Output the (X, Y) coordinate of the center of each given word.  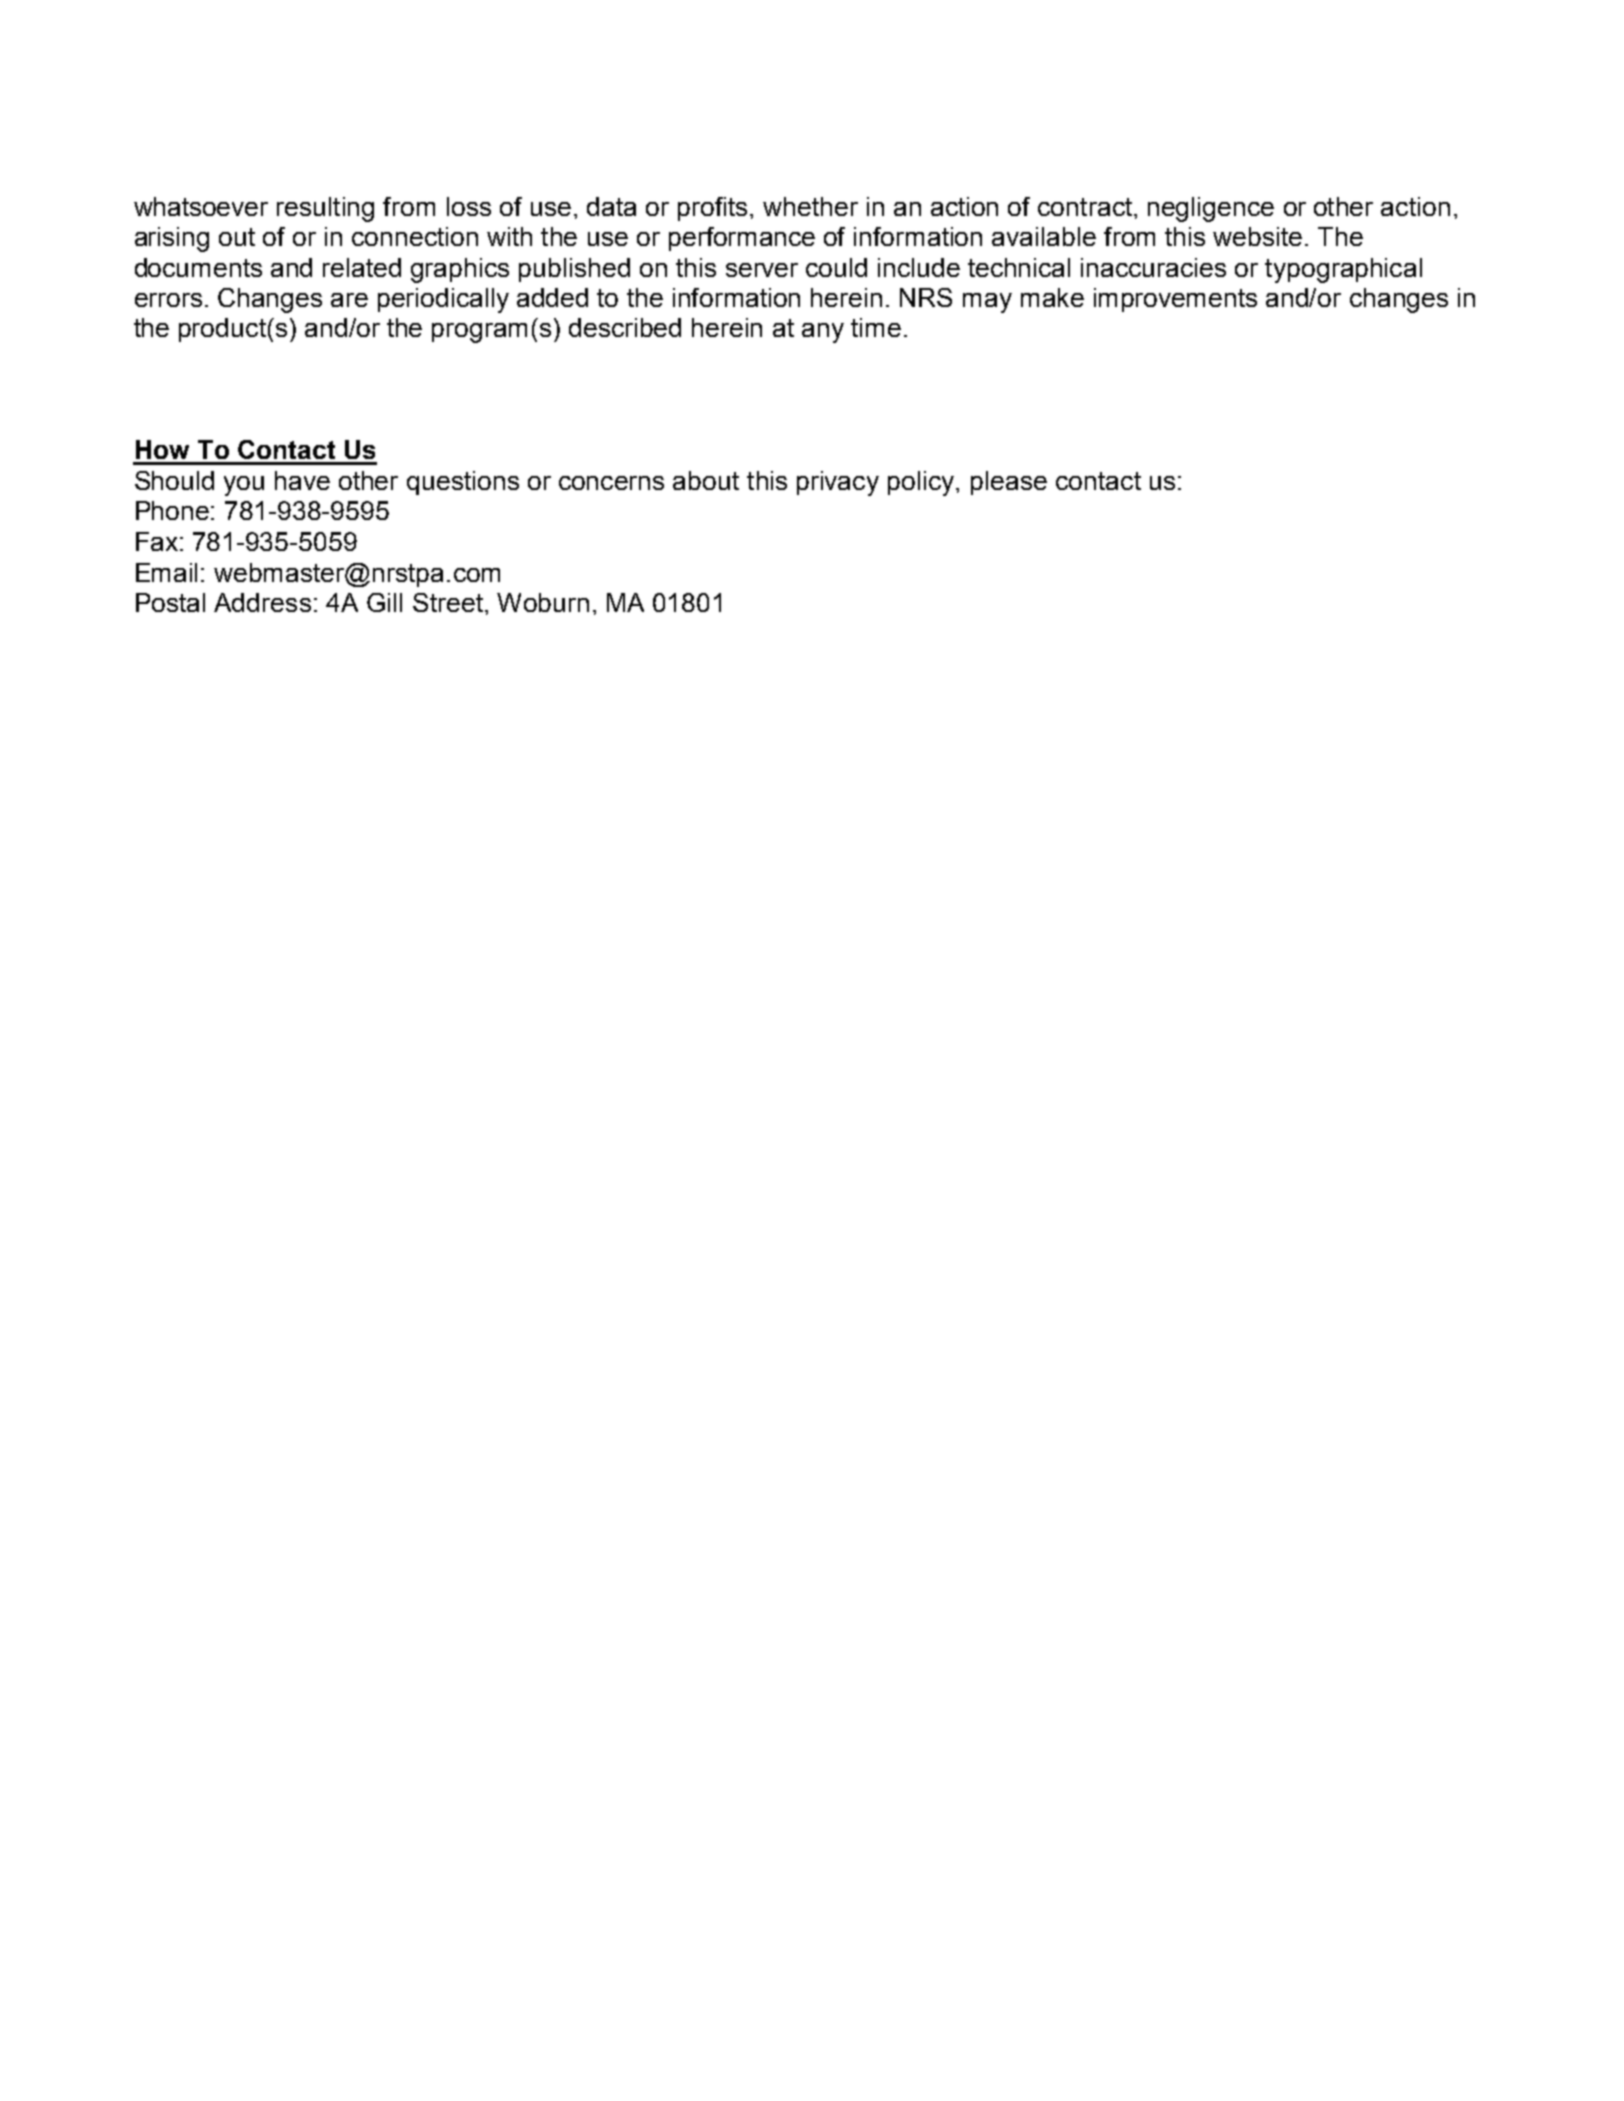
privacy (838, 483)
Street (448, 602)
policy (923, 483)
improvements (1175, 300)
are (349, 300)
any (823, 333)
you (244, 486)
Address (262, 602)
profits (712, 209)
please (1009, 483)
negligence (1211, 209)
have (302, 480)
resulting (325, 209)
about (706, 480)
